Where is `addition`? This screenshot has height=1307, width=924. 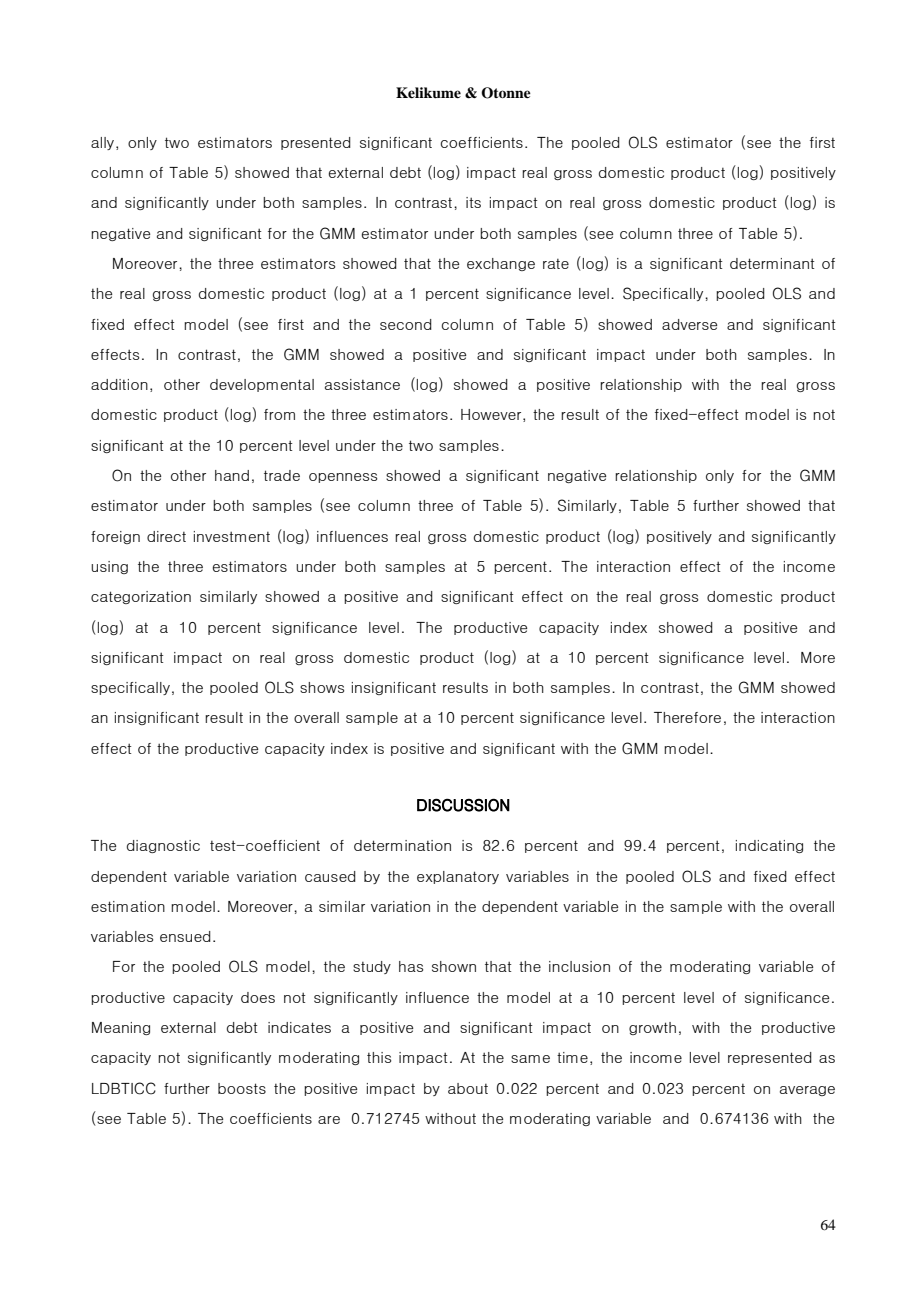 addition is located at coordinates (119, 384).
